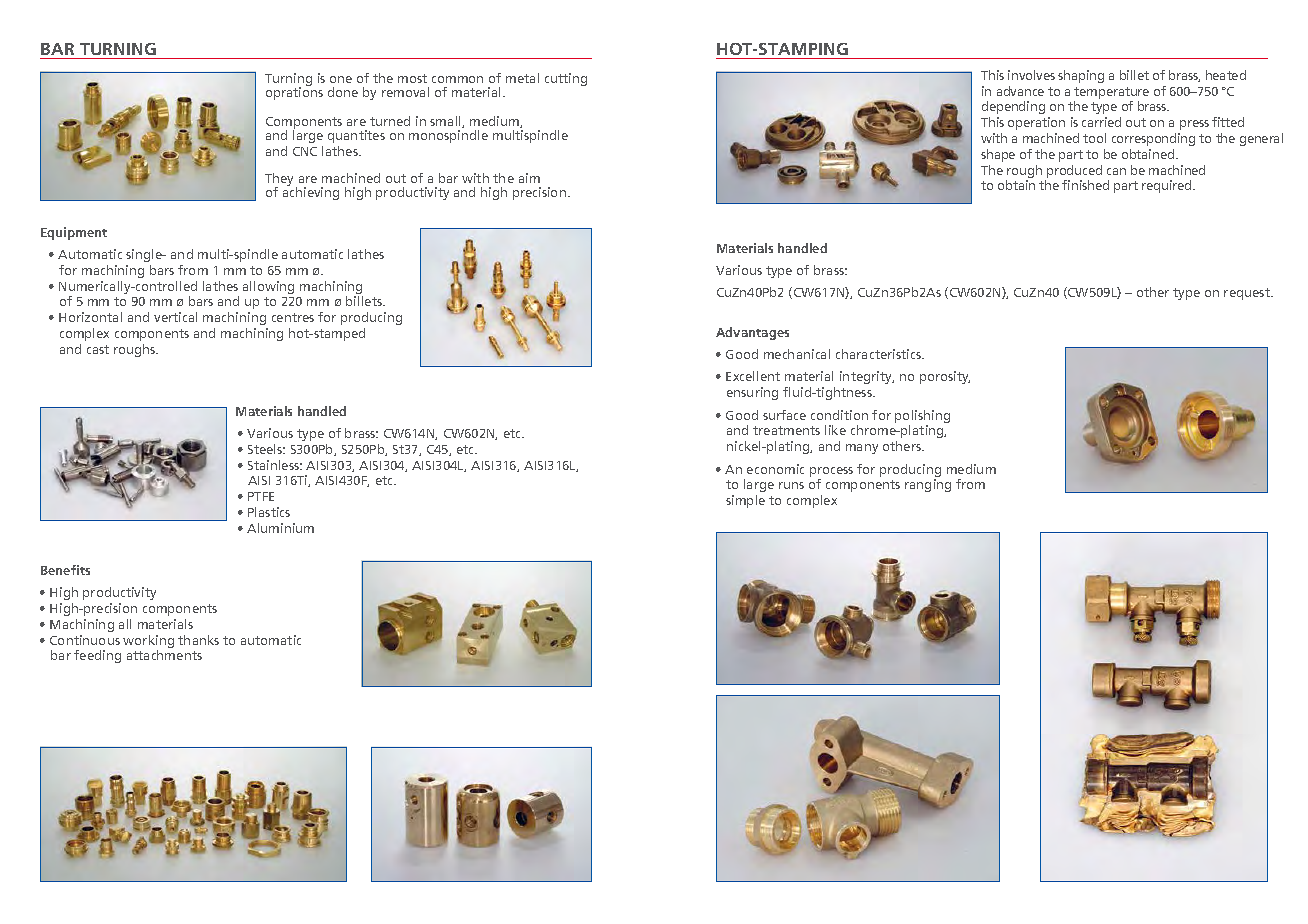 This screenshot has height=924, width=1308. I want to click on porosity, so click(945, 377).
